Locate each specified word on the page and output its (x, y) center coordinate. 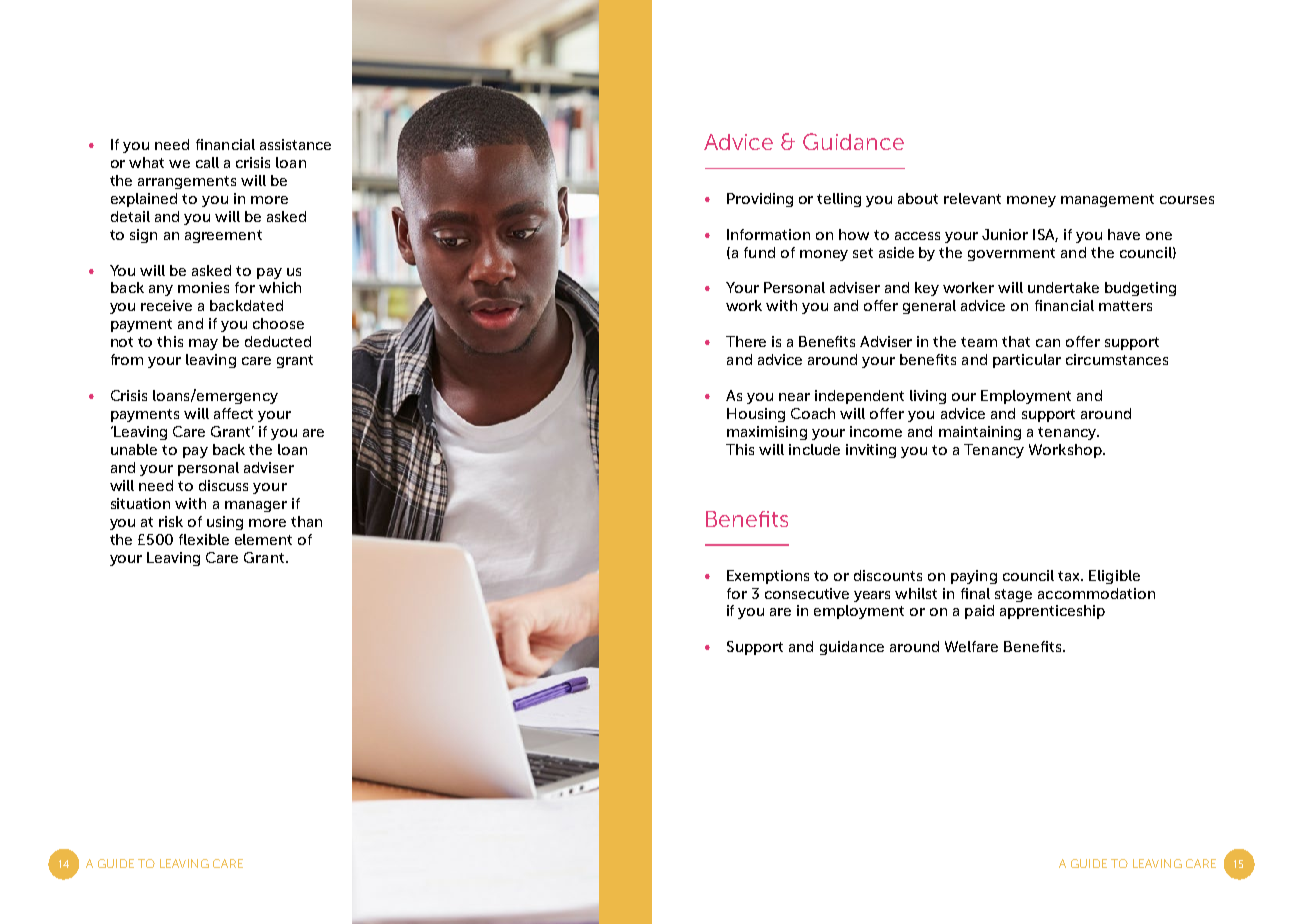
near (794, 397)
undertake (1063, 287)
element (263, 539)
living (928, 397)
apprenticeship (1052, 612)
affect (233, 413)
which (280, 287)
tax (1070, 576)
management (1107, 200)
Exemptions (768, 577)
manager (256, 506)
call (207, 162)
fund (759, 252)
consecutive (807, 593)
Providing (760, 200)
